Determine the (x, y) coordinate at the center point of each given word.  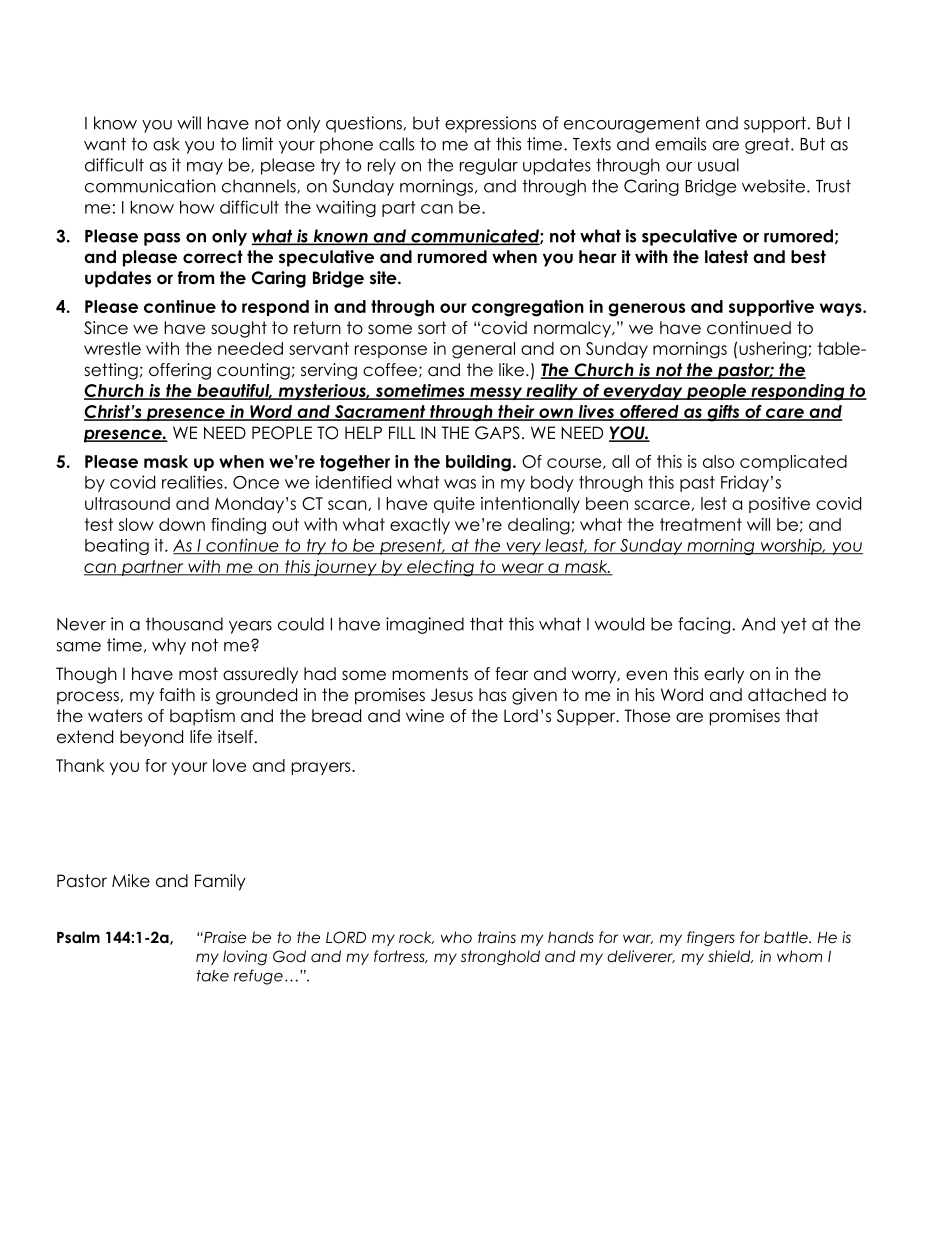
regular (489, 166)
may (205, 168)
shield (730, 956)
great (768, 146)
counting (253, 371)
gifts (723, 413)
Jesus (452, 695)
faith (177, 695)
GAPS (497, 433)
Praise (224, 937)
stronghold (500, 957)
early (724, 675)
